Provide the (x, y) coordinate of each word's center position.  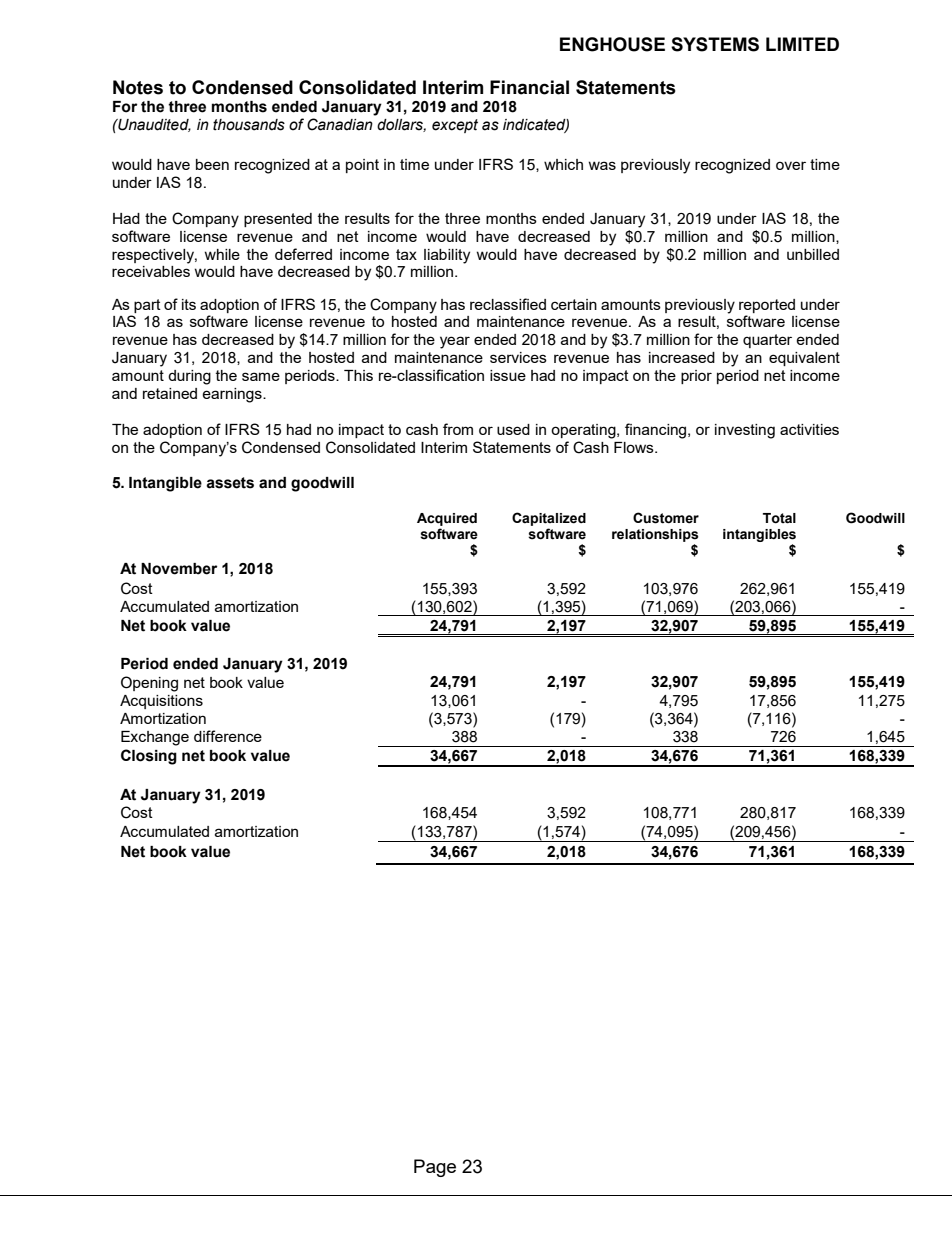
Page (435, 1168)
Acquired (447, 519)
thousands (249, 125)
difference (228, 736)
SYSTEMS (715, 44)
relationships (655, 535)
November (179, 569)
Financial (529, 87)
